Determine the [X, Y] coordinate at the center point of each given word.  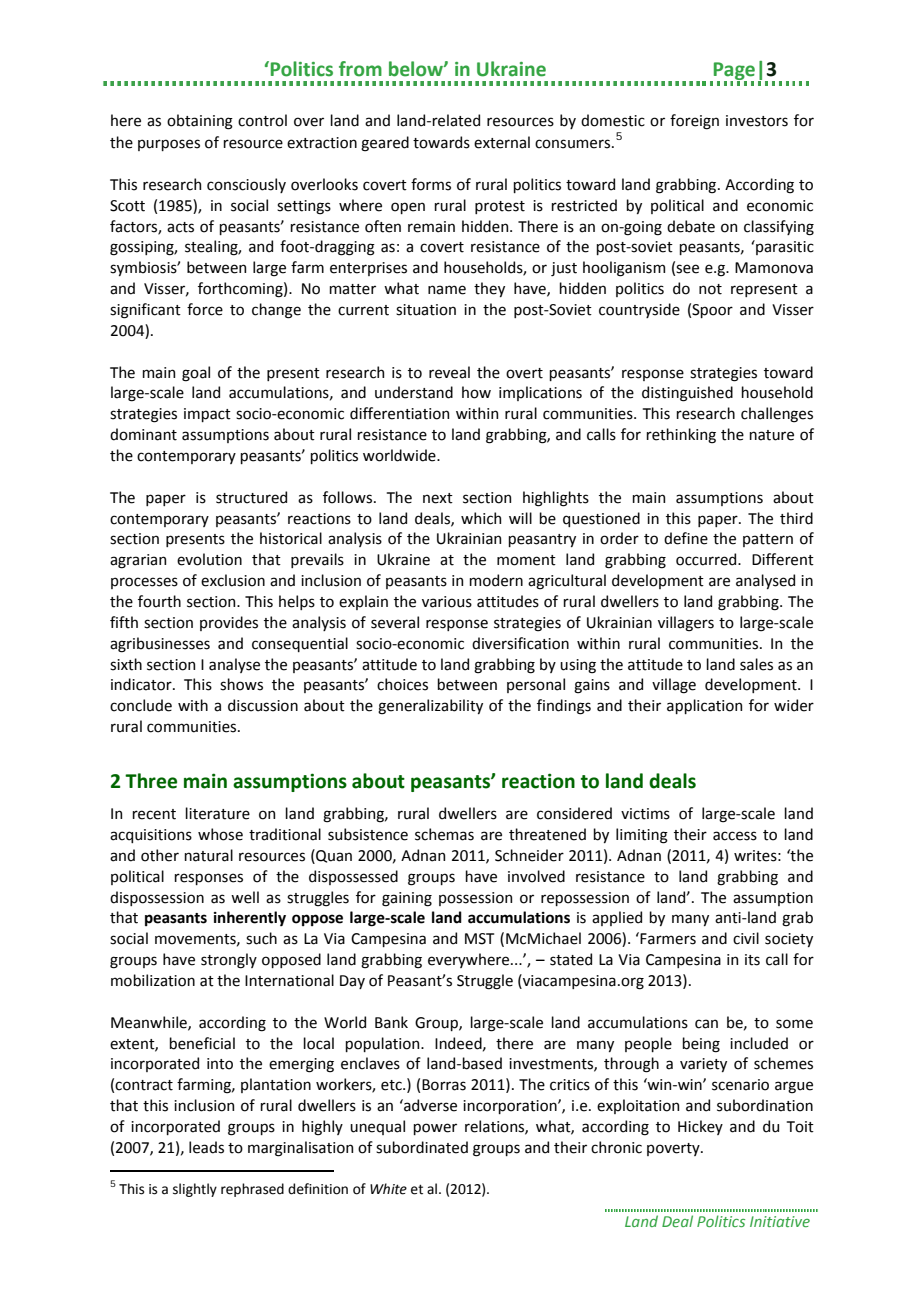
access [735, 836]
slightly [195, 1190]
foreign [694, 122]
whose [220, 834]
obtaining [200, 122]
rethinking [681, 436]
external [502, 142]
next [438, 498]
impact [207, 415]
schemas [444, 834]
